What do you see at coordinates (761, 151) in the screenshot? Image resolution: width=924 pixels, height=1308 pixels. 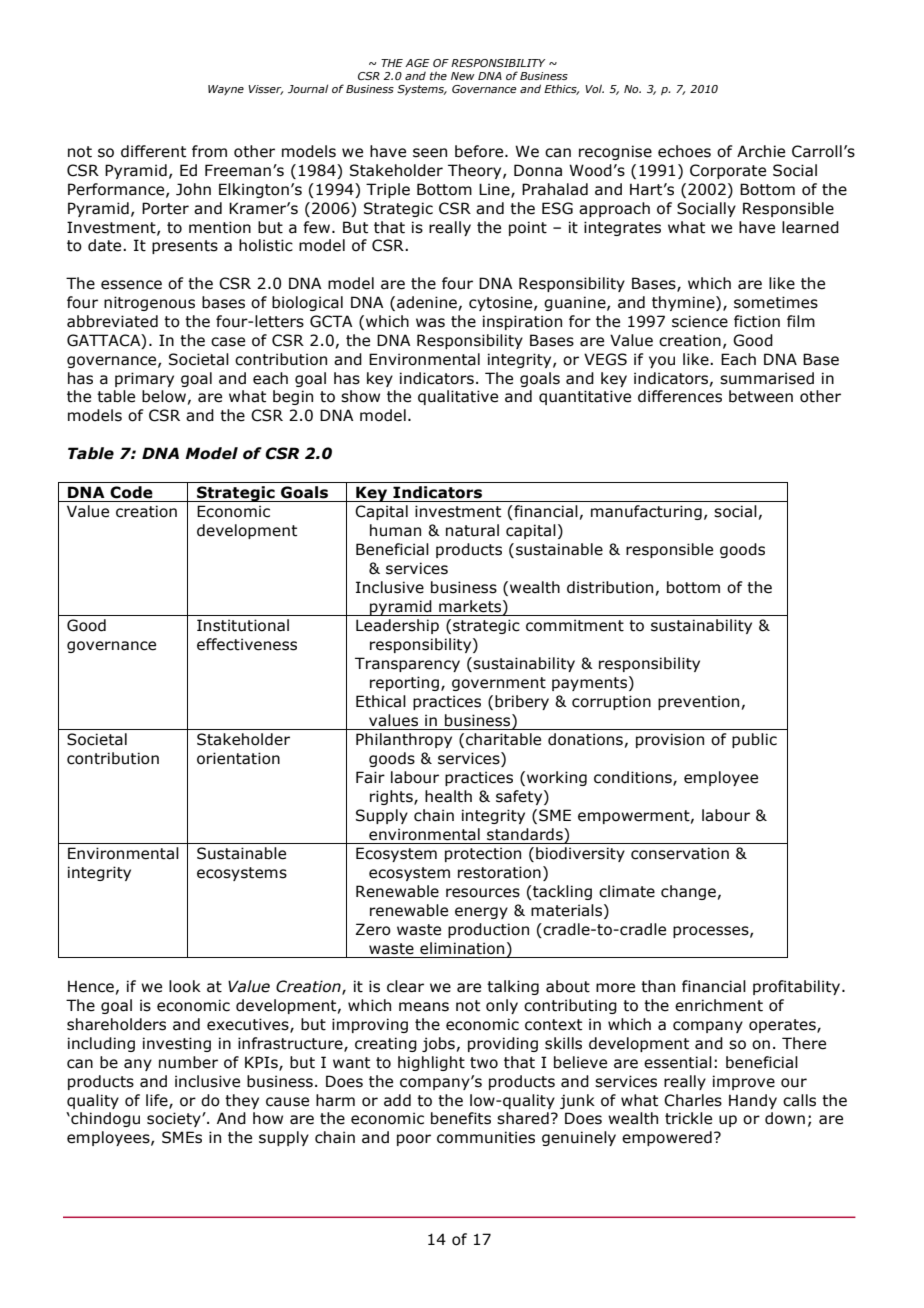 I see `Archie` at bounding box center [761, 151].
